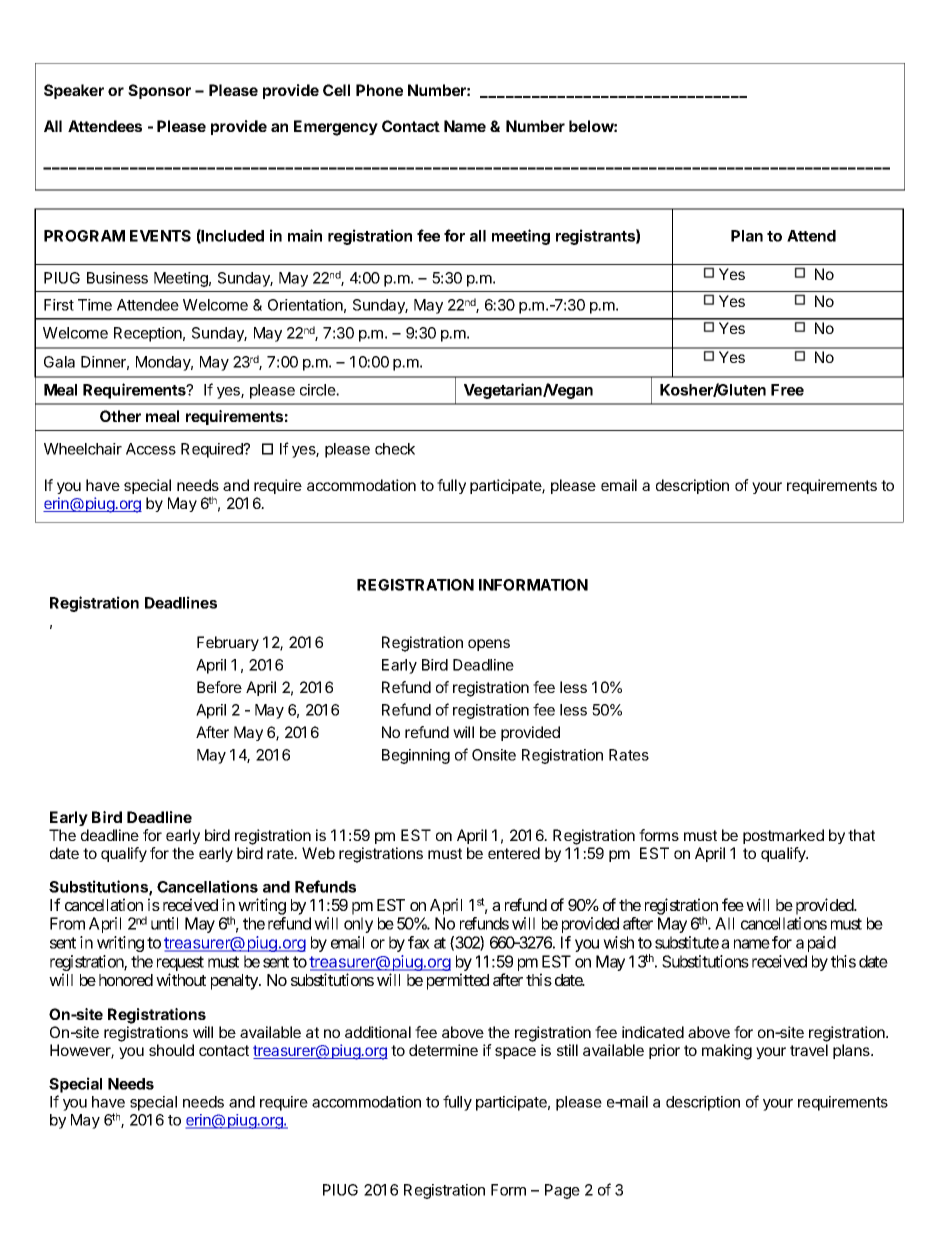 Image resolution: width=952 pixels, height=1233 pixels. Describe the element at coordinates (228, 643) in the screenshot. I see `February` at that location.
